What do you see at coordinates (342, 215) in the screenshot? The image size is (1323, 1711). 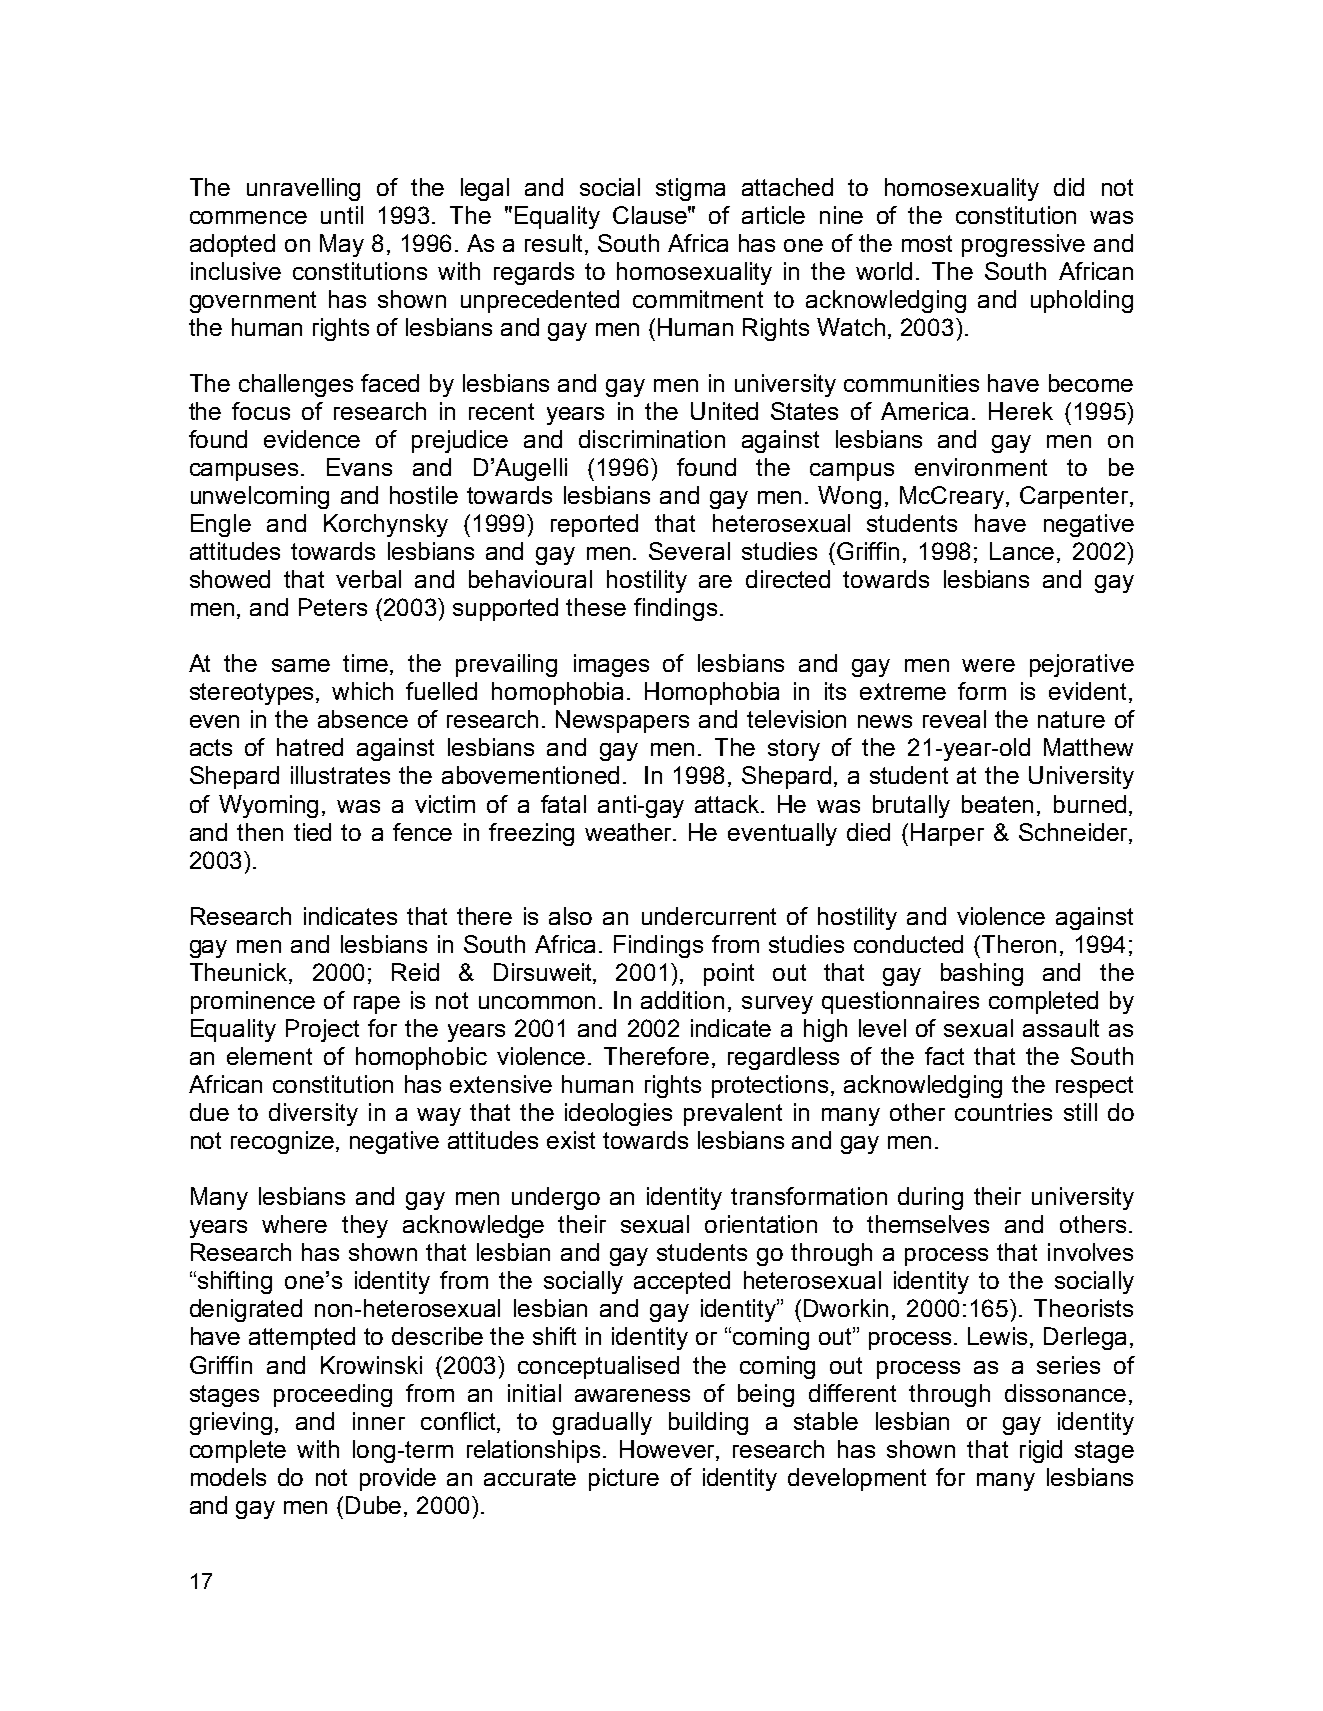 I see `until` at bounding box center [342, 215].
